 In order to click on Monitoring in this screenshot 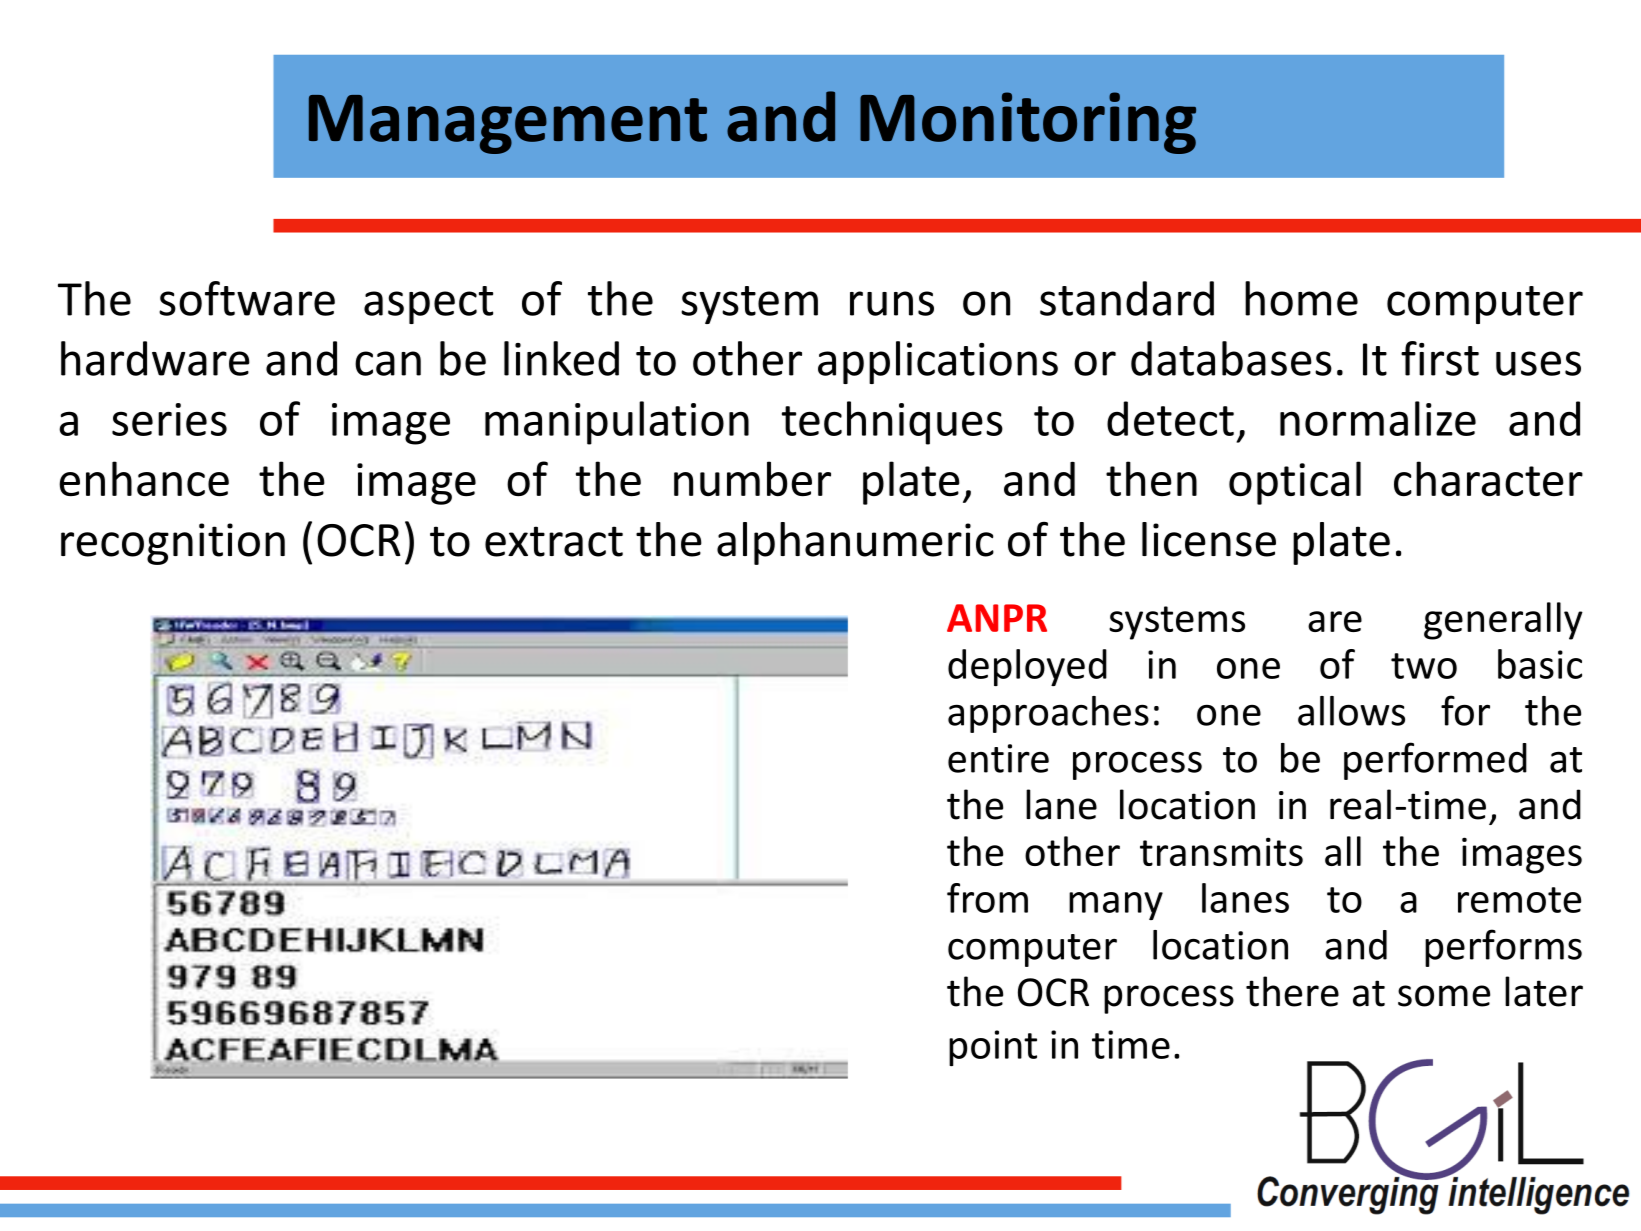, I will do `click(1028, 123)`.
